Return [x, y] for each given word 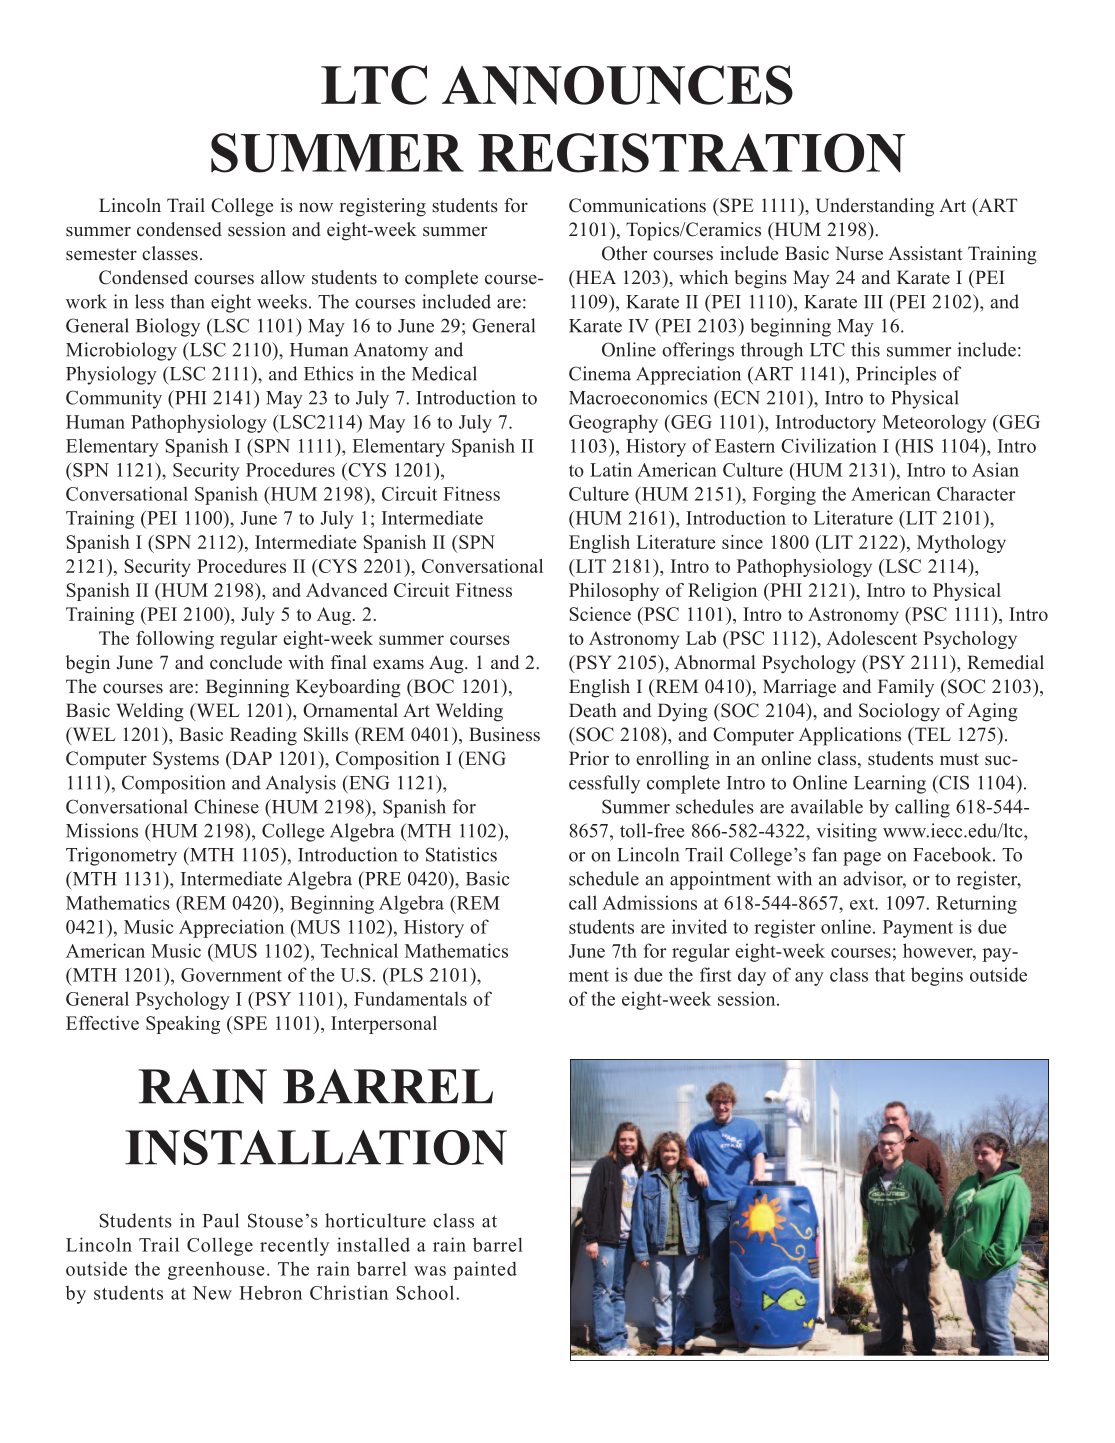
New [212, 1293]
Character [976, 493]
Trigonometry [121, 856]
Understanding [875, 207]
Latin [611, 469]
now [316, 208]
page [862, 859]
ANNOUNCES [617, 85]
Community [114, 399]
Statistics [461, 854]
